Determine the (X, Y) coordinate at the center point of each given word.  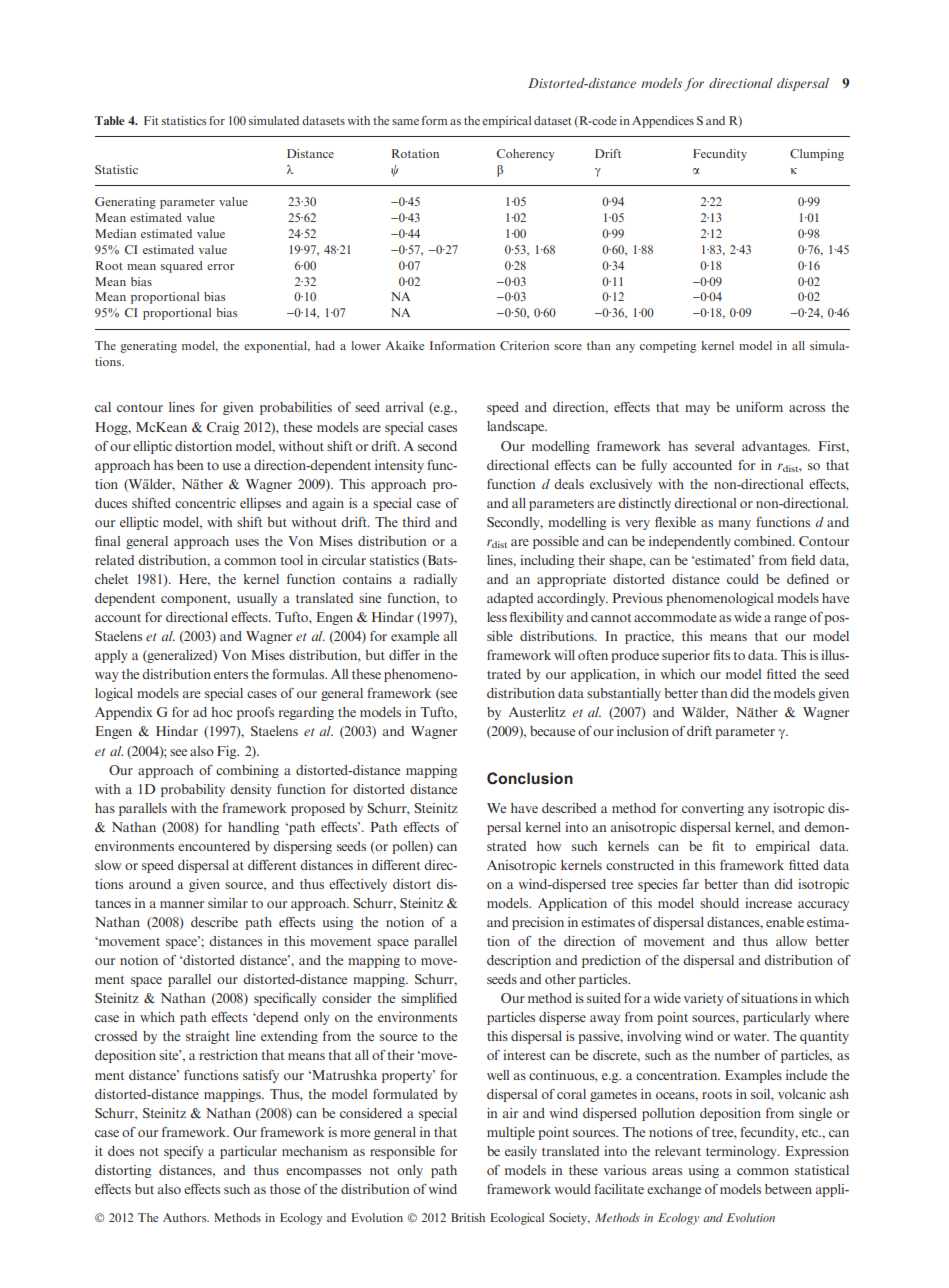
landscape (517, 427)
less (497, 617)
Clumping (817, 155)
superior (686, 656)
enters (231, 675)
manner (182, 904)
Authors (186, 1217)
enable (785, 922)
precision (538, 923)
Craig (223, 428)
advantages (776, 447)
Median (115, 233)
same (405, 122)
